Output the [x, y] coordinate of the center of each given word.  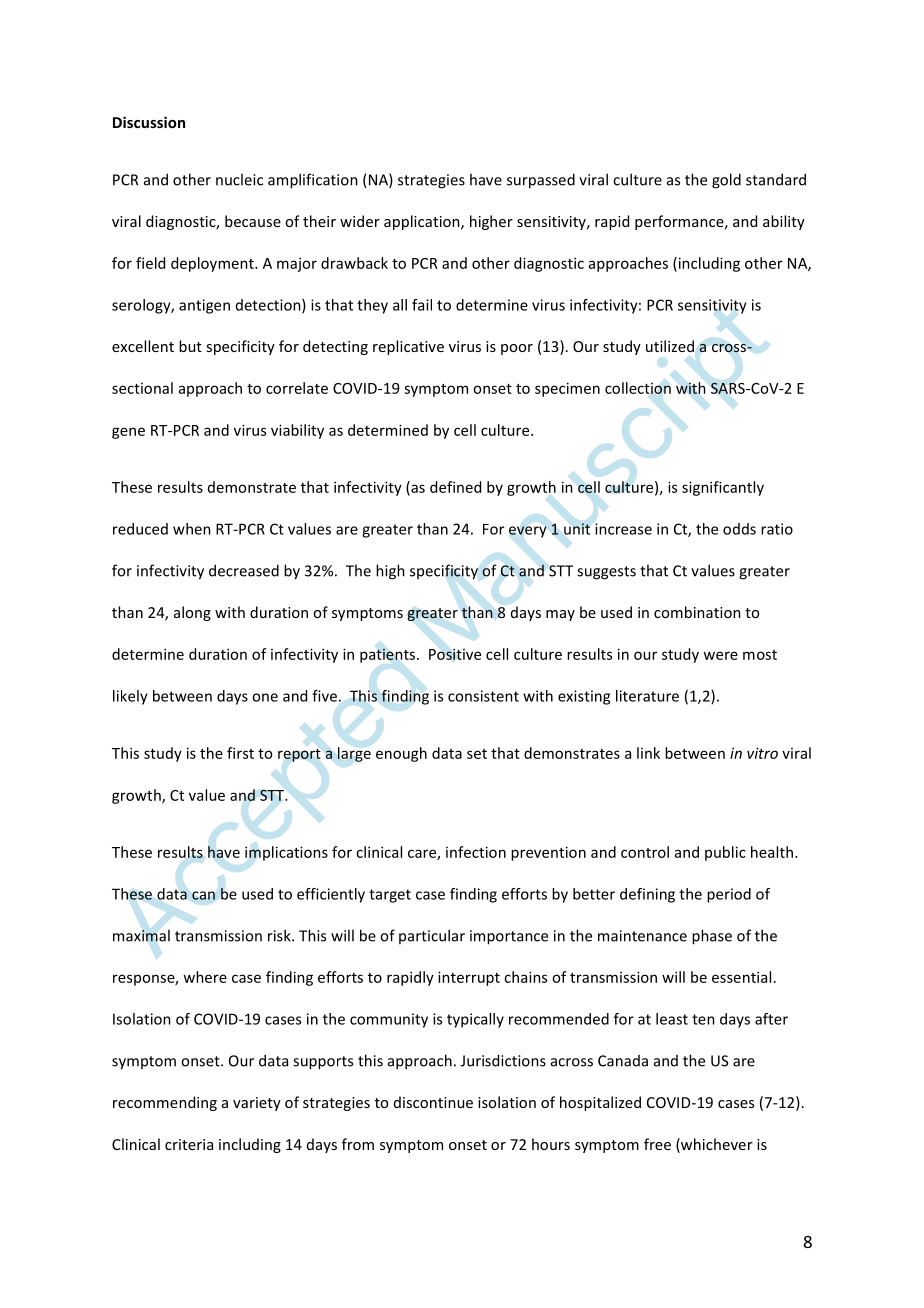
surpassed [541, 181]
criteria [189, 1144]
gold [726, 181]
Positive [455, 654]
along [192, 613]
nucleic [239, 179]
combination [697, 612]
